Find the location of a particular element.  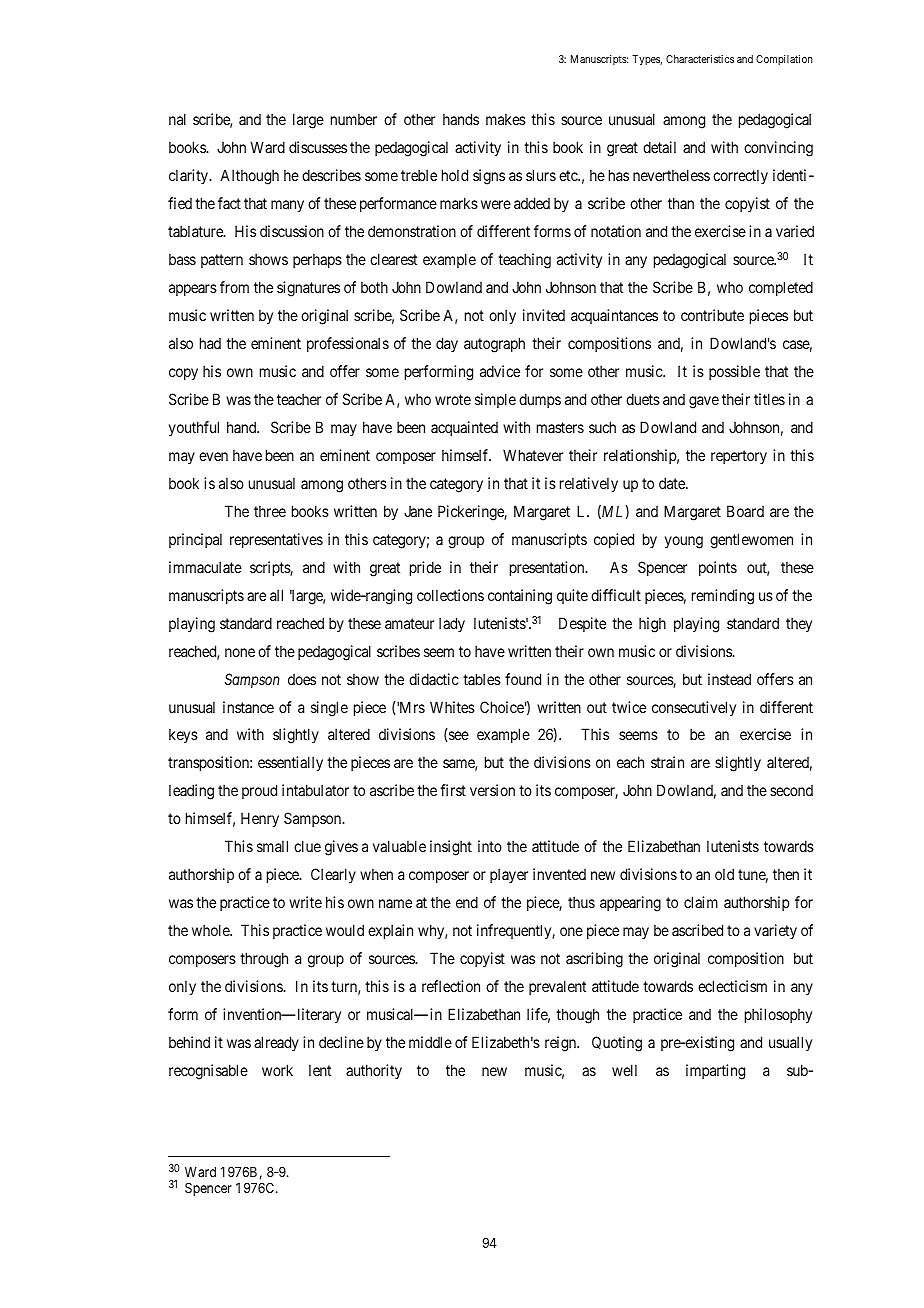

makes is located at coordinates (506, 119).
